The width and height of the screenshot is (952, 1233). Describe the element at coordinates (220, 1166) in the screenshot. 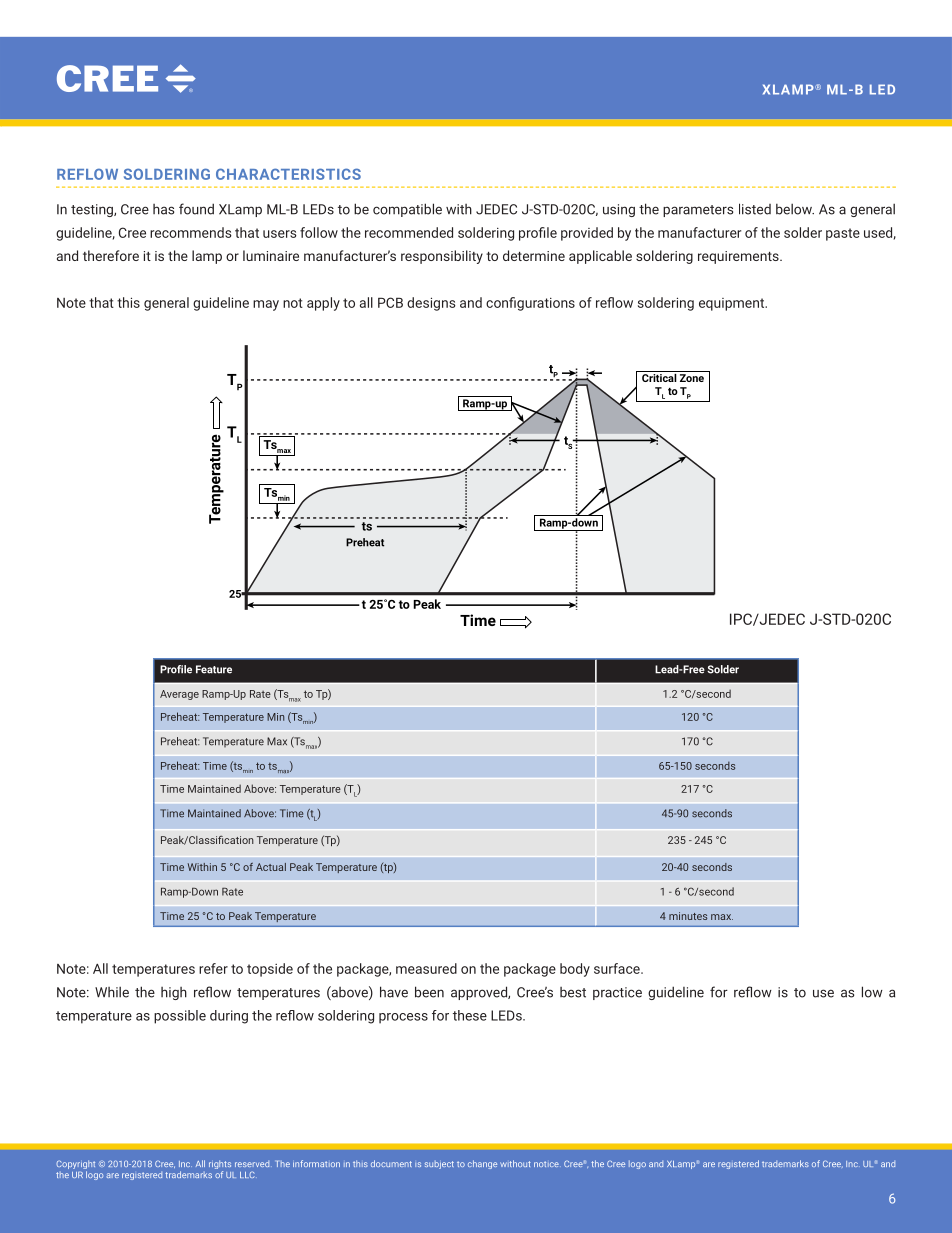

I see `rights` at that location.
